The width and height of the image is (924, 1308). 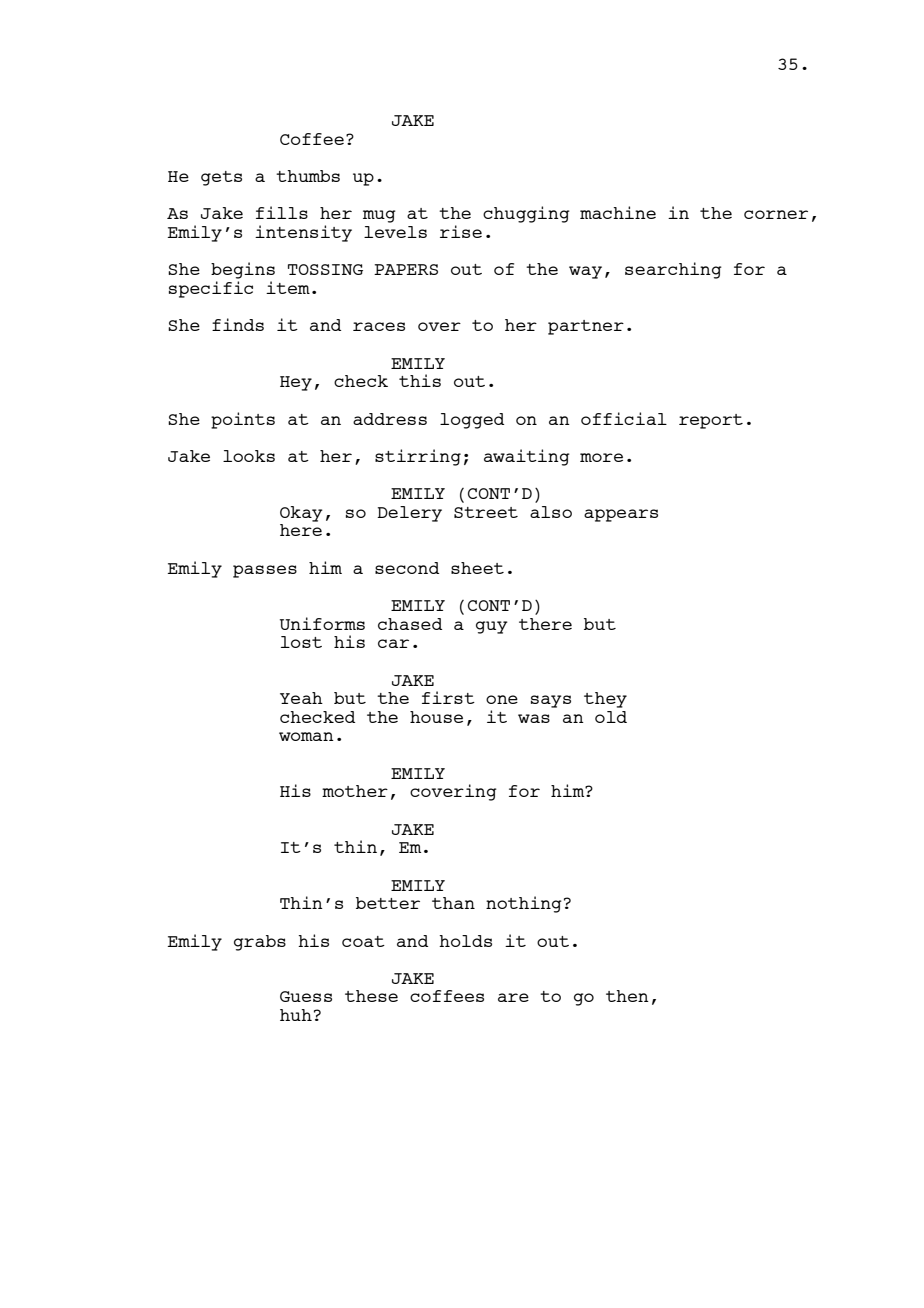 What do you see at coordinates (621, 515) in the image?
I see `appears` at bounding box center [621, 515].
